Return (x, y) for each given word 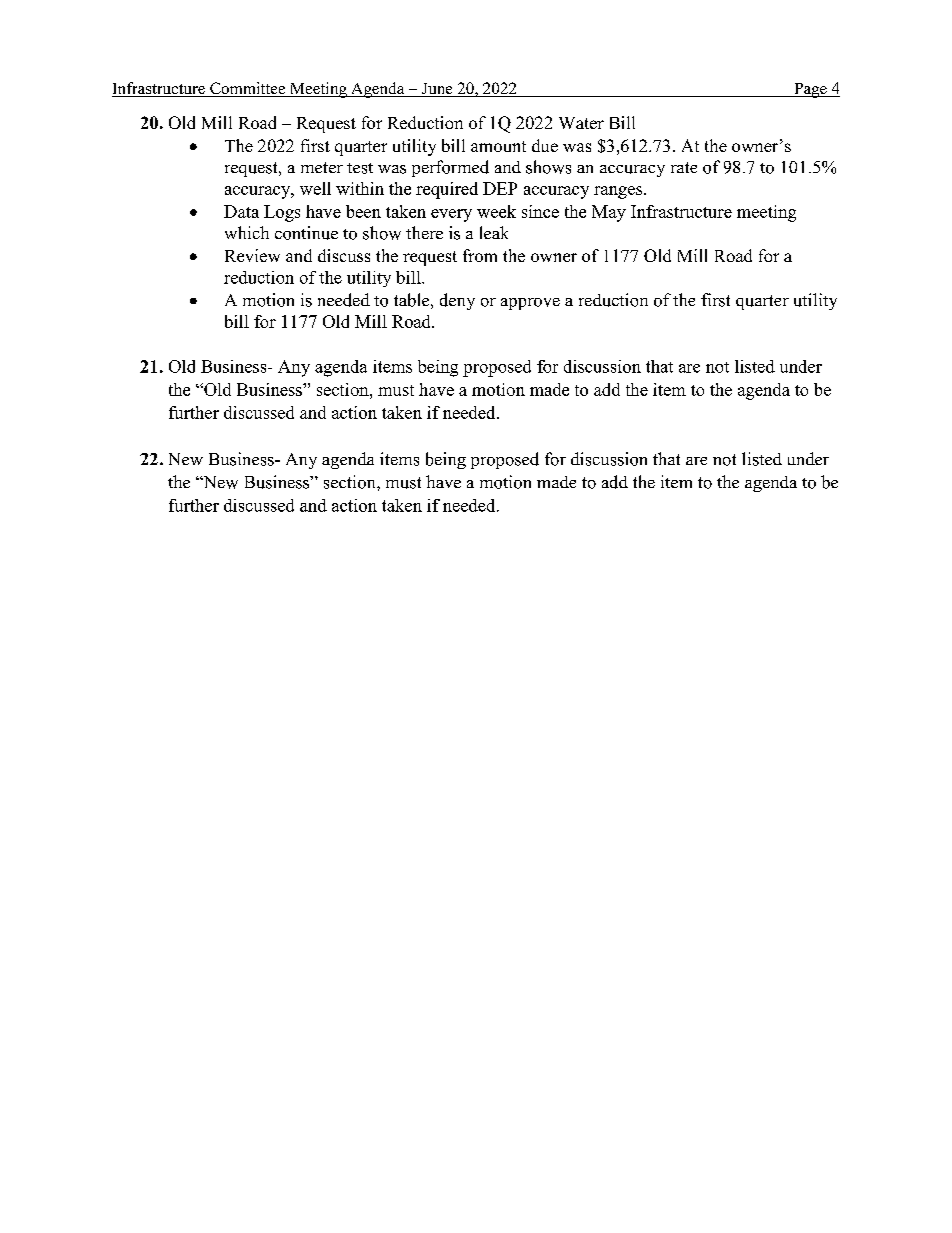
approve (530, 304)
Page (810, 90)
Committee (248, 89)
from (480, 255)
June (437, 90)
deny (457, 301)
